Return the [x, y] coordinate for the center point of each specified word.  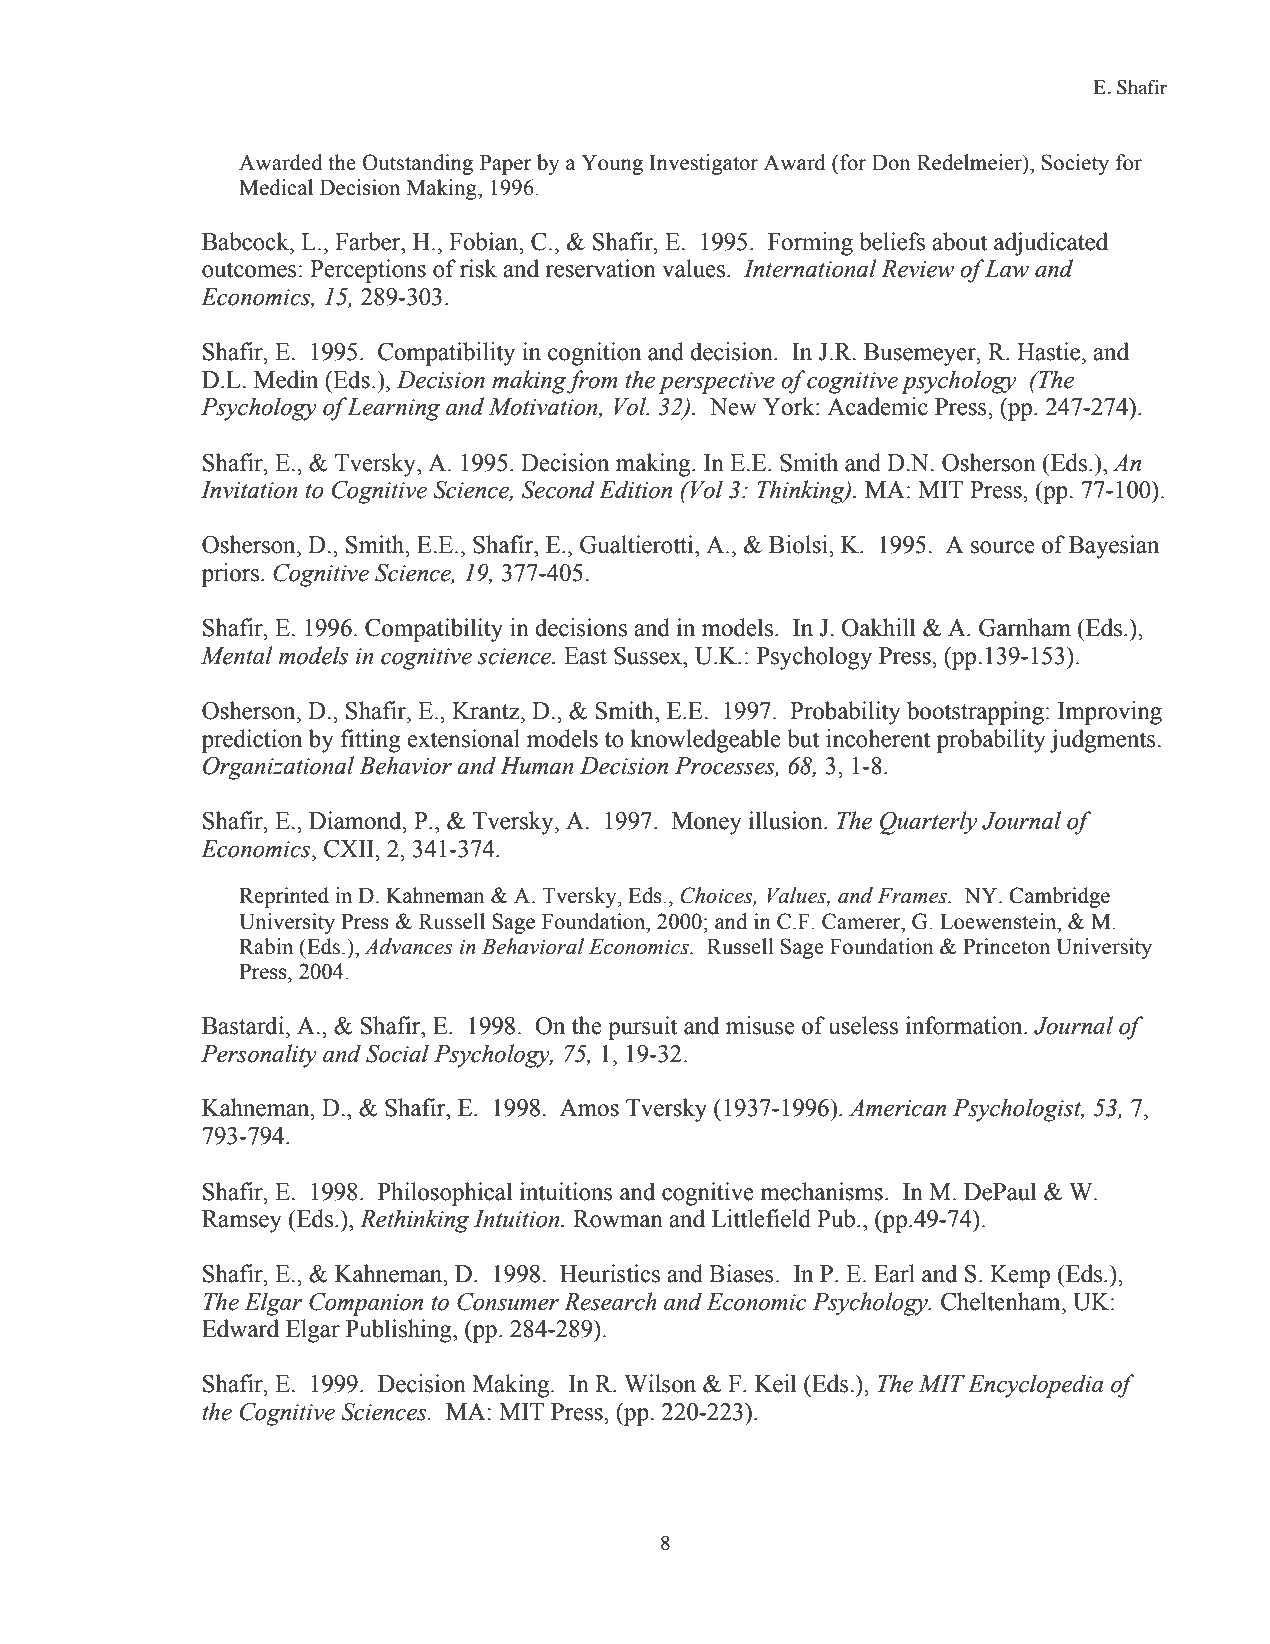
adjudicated [1051, 244]
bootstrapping [975, 713]
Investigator [704, 164]
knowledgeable [705, 741]
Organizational [278, 768]
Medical [276, 187]
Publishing [400, 1331]
